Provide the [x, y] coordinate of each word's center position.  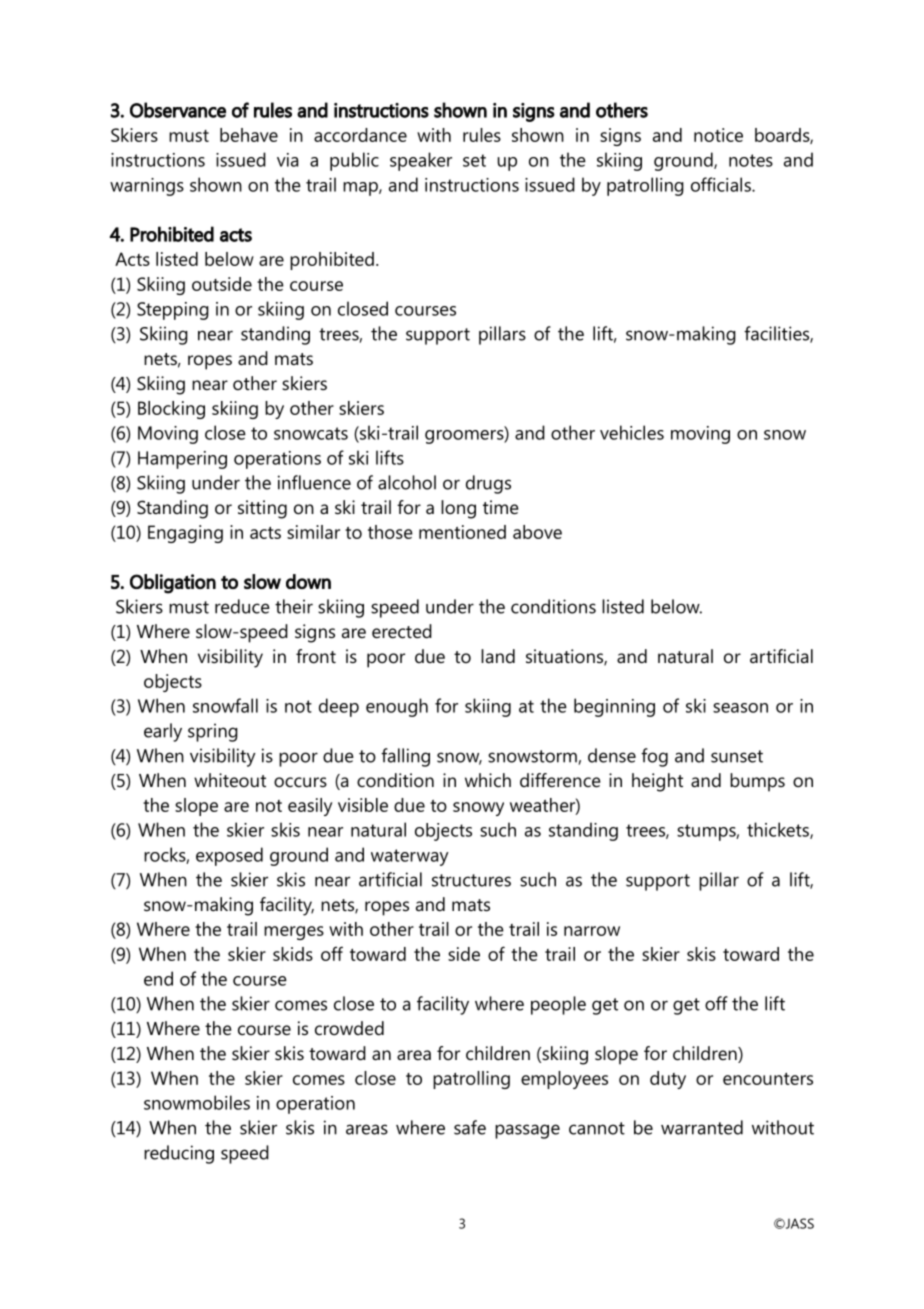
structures [471, 880]
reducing [179, 1154]
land [498, 656]
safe [470, 1127]
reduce [242, 606]
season [740, 708]
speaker [421, 161]
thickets [779, 830]
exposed [229, 856]
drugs [488, 484]
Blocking [171, 410]
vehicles [632, 432]
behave [249, 135]
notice [718, 135]
